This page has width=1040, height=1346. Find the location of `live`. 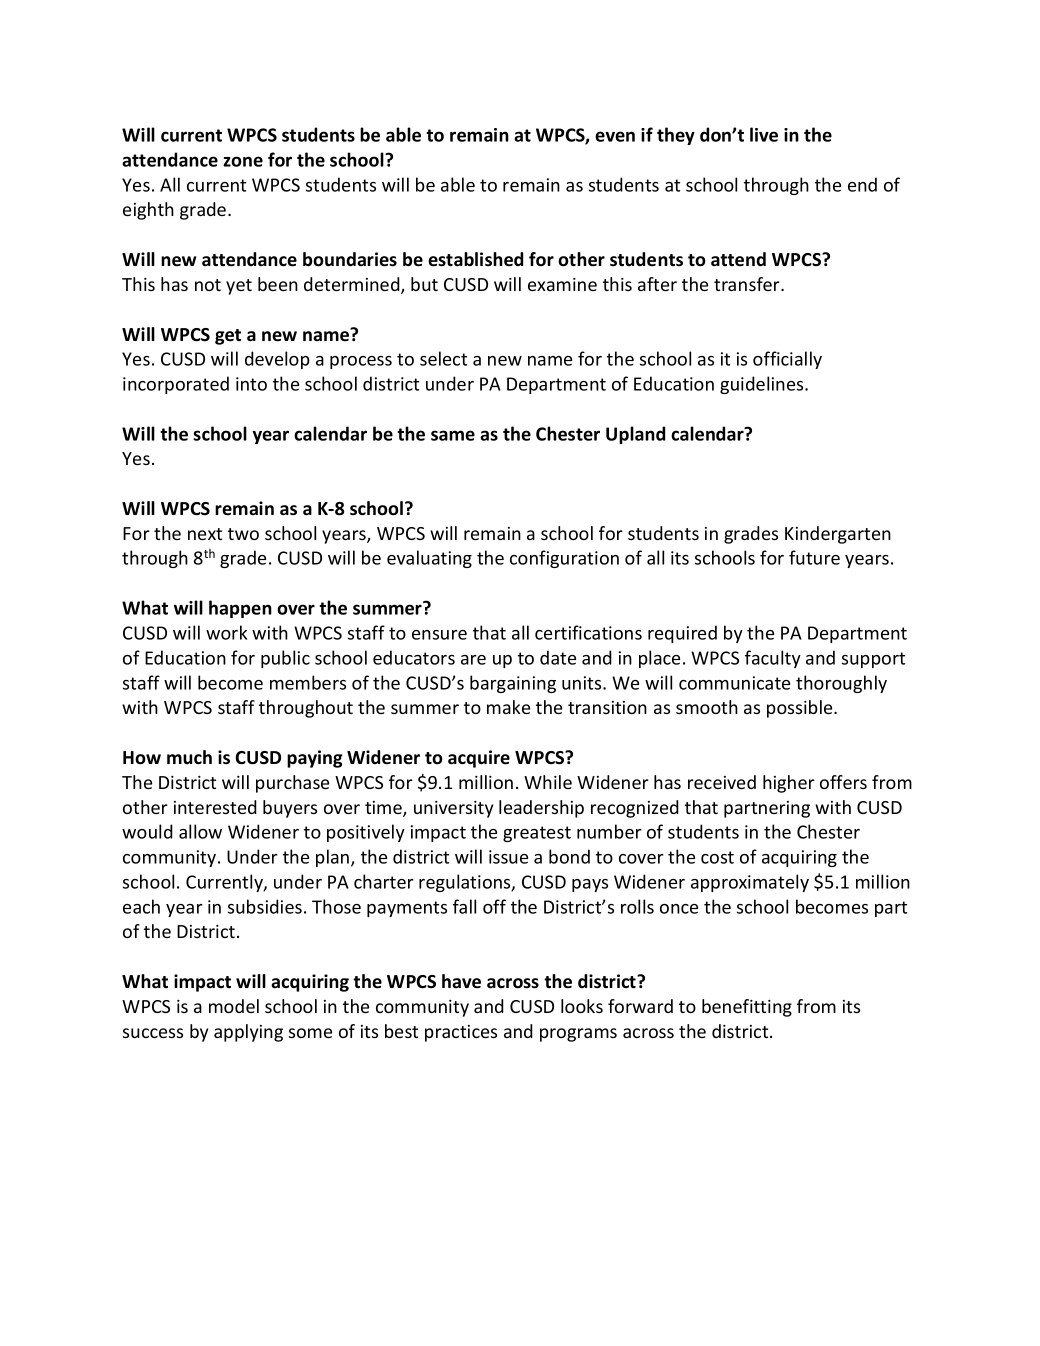

live is located at coordinates (764, 134).
